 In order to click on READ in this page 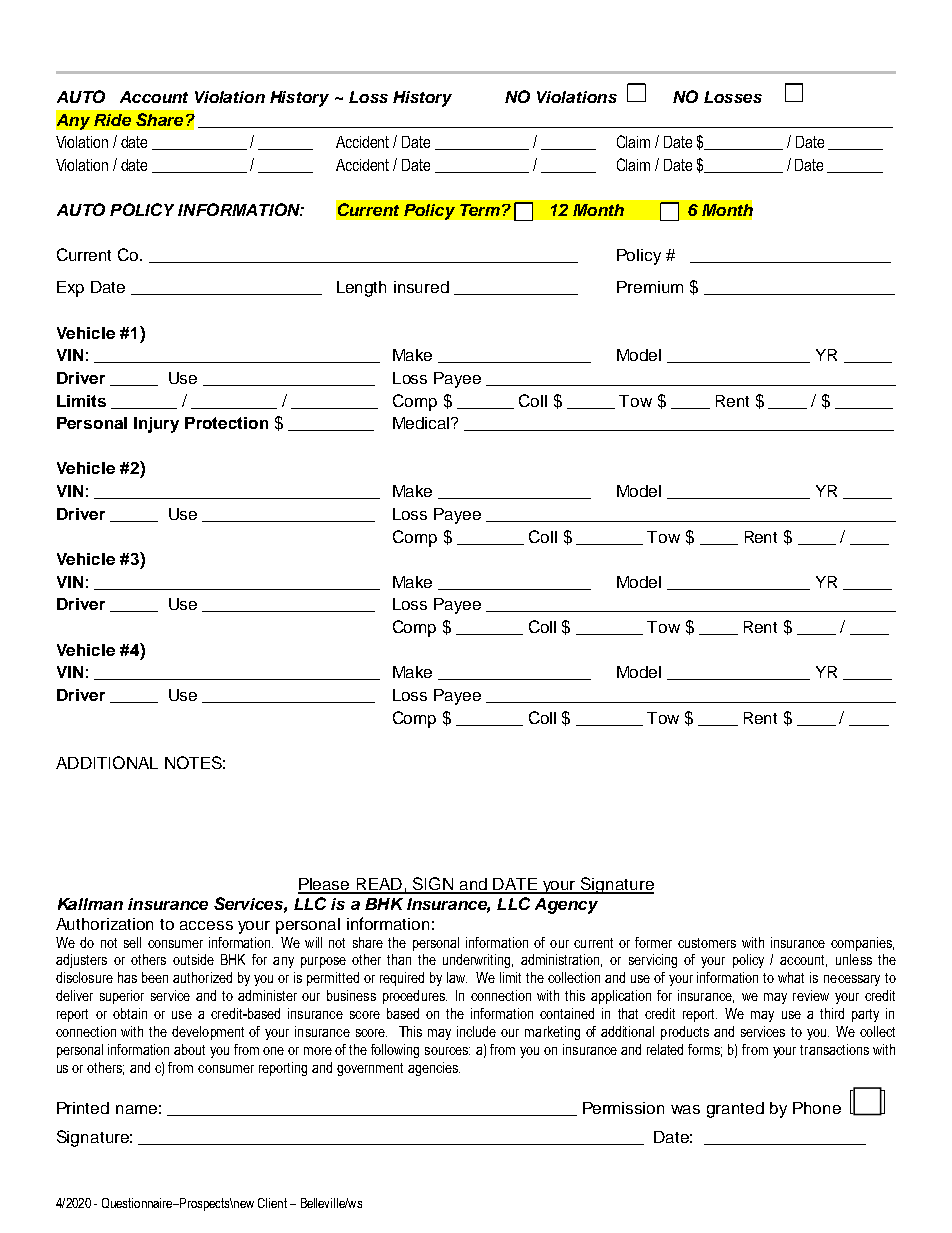, I will do `click(379, 885)`.
